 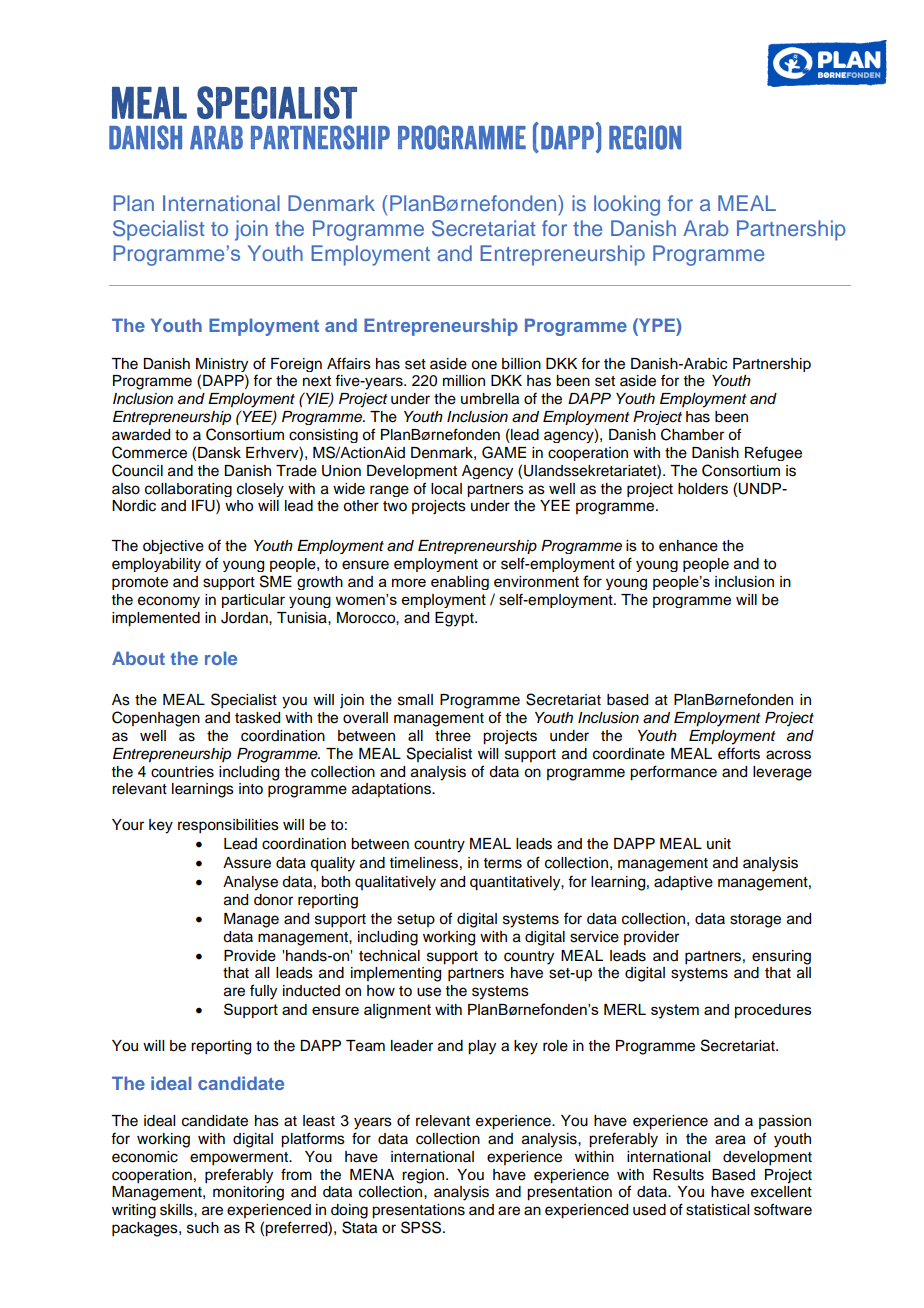 I want to click on Ministry, so click(x=222, y=365).
